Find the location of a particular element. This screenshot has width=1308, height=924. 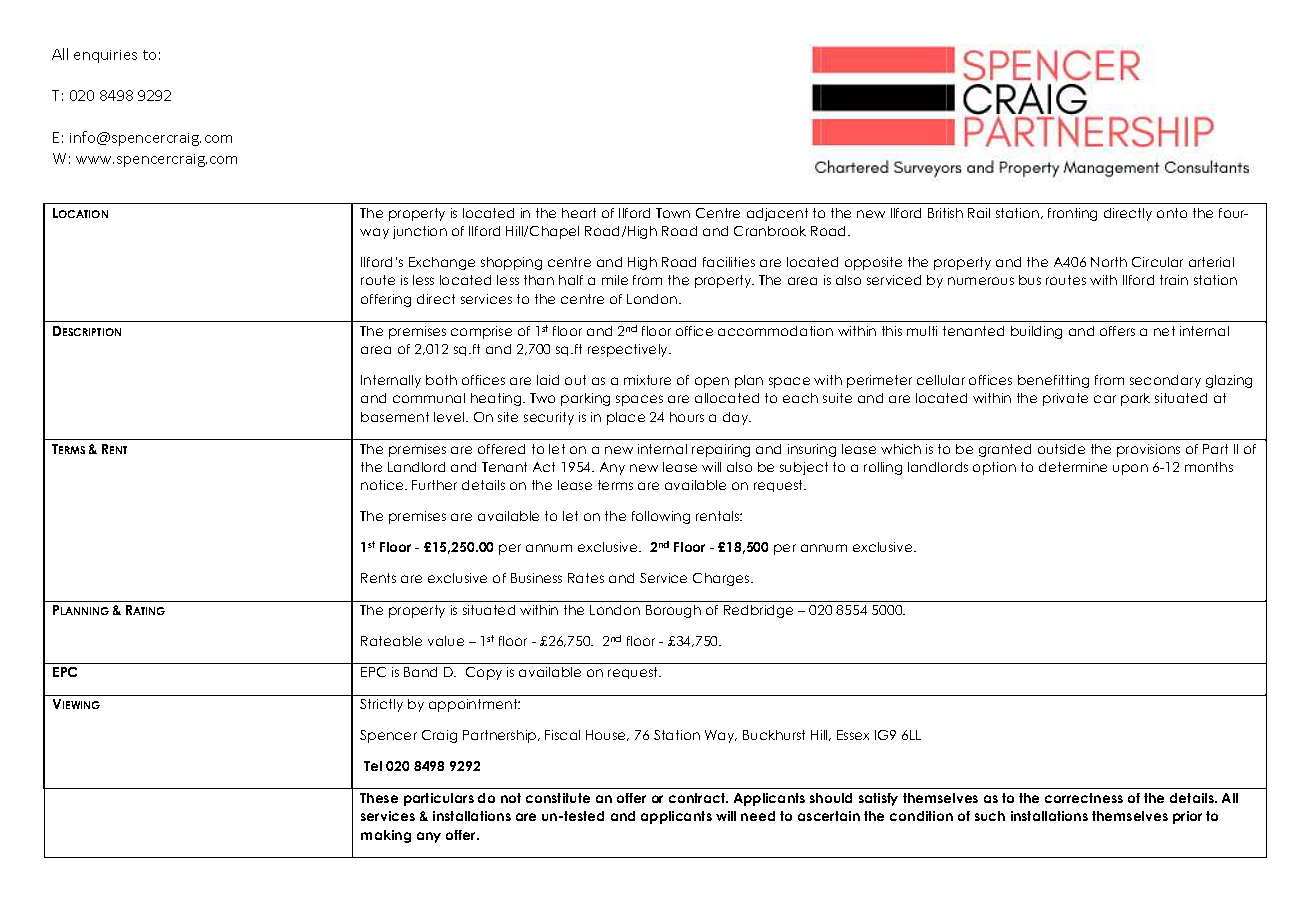

Essex is located at coordinates (853, 735).
